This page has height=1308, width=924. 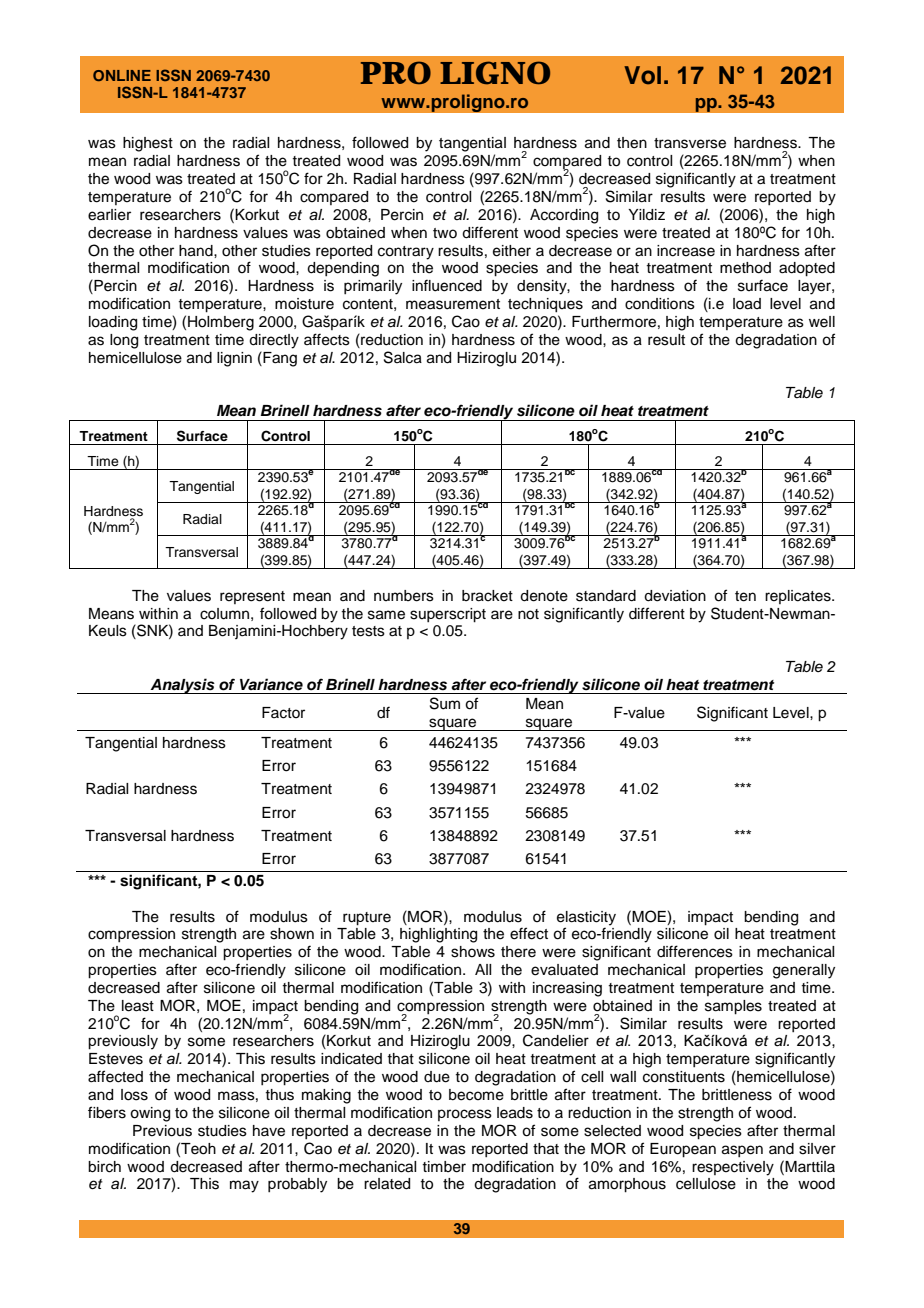 I want to click on owing, so click(x=150, y=1114).
